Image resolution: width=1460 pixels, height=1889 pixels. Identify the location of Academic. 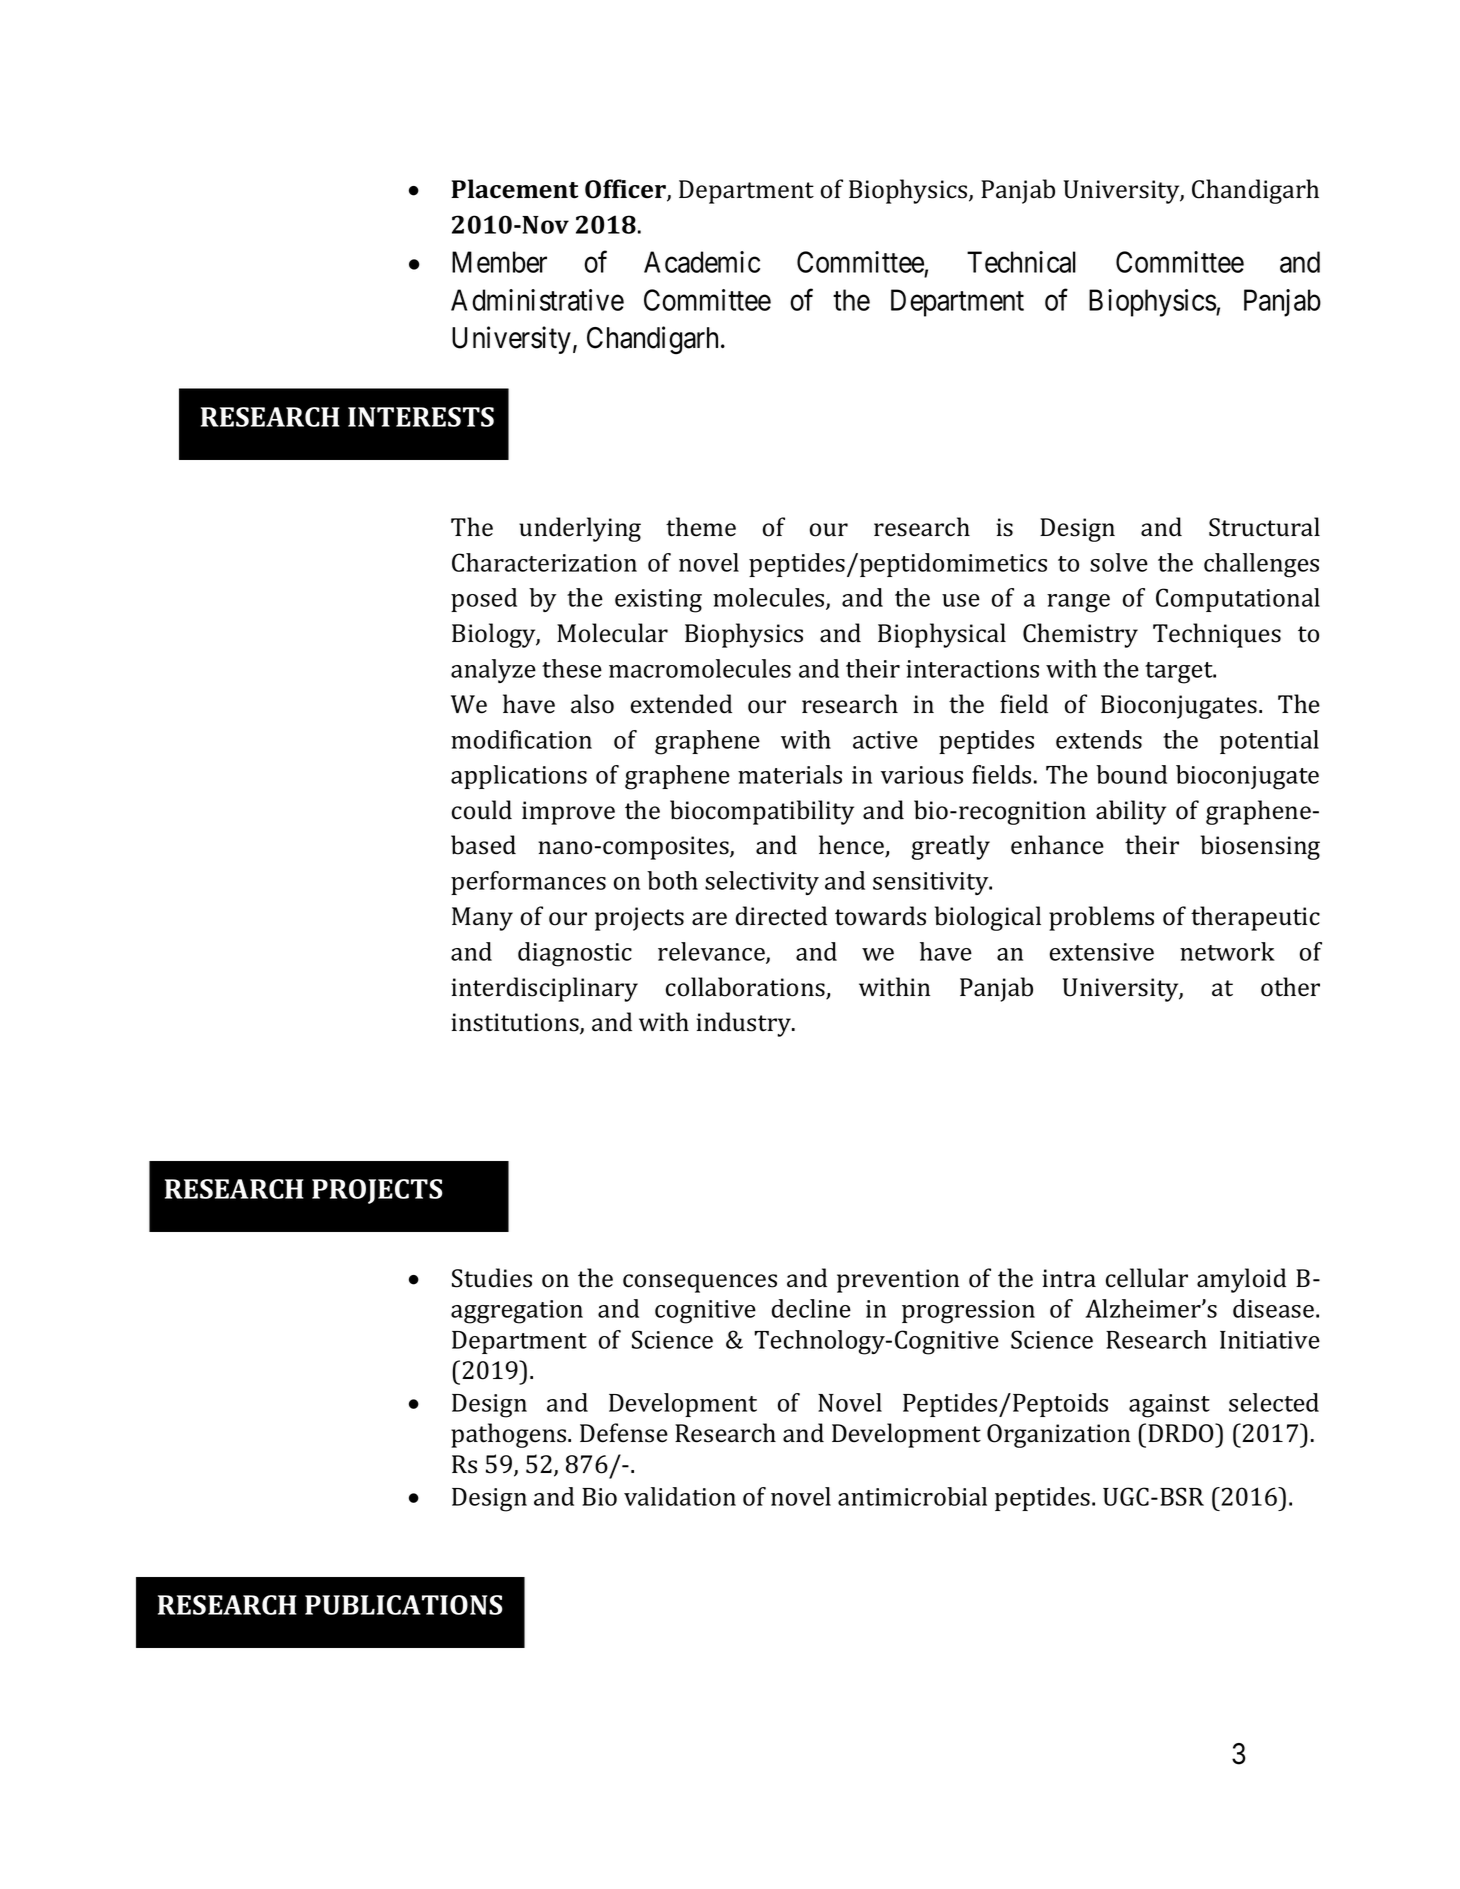
(702, 262).
